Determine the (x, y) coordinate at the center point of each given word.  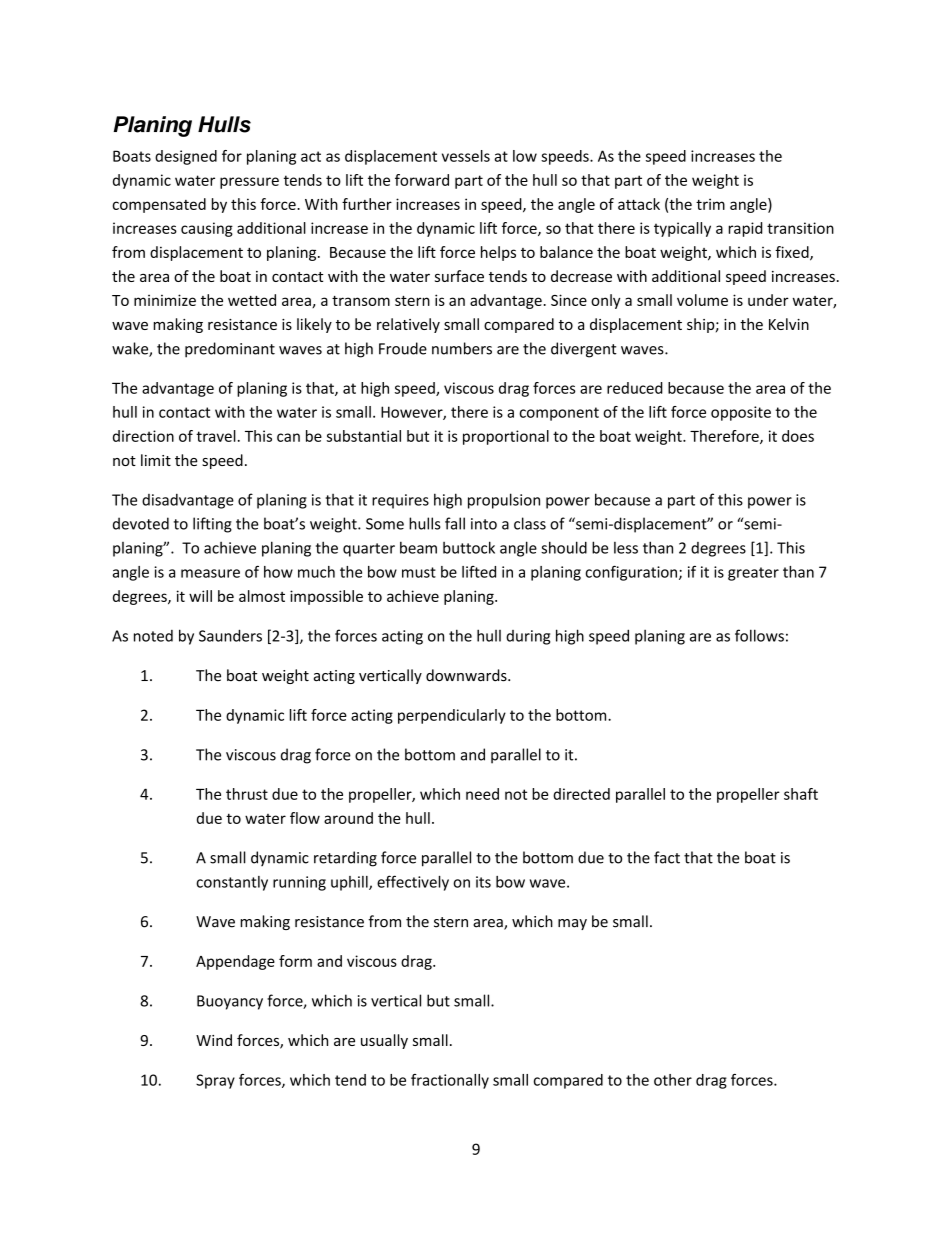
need (482, 794)
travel (216, 436)
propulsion (504, 501)
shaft (801, 794)
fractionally (450, 1081)
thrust (247, 794)
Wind (214, 1040)
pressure (249, 183)
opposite (741, 413)
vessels (466, 156)
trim (710, 204)
